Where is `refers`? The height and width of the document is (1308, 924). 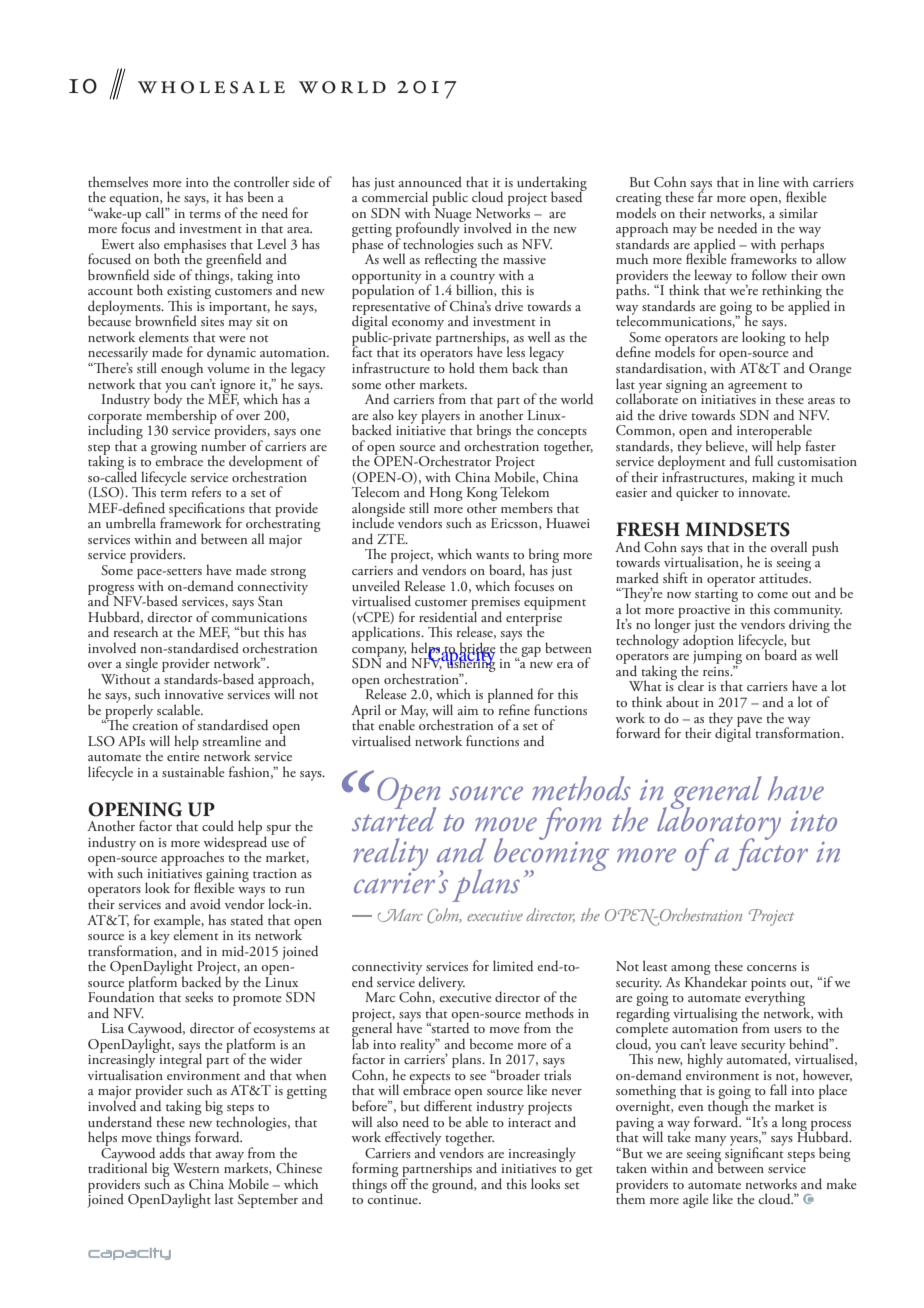
refers is located at coordinates (206, 491).
